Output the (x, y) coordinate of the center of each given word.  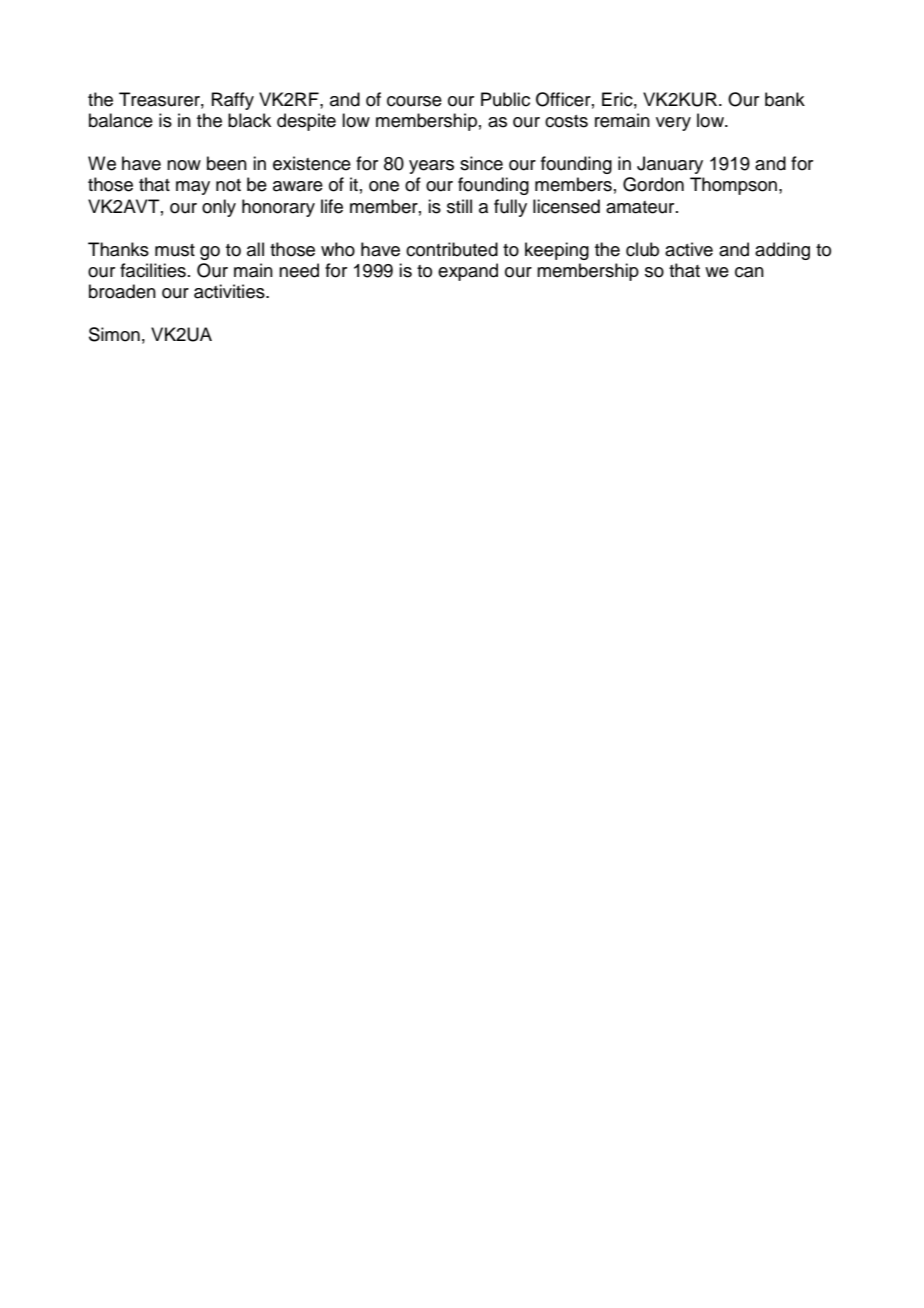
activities (230, 291)
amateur (641, 207)
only (219, 208)
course (414, 101)
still (459, 206)
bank (785, 99)
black (249, 120)
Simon (114, 334)
